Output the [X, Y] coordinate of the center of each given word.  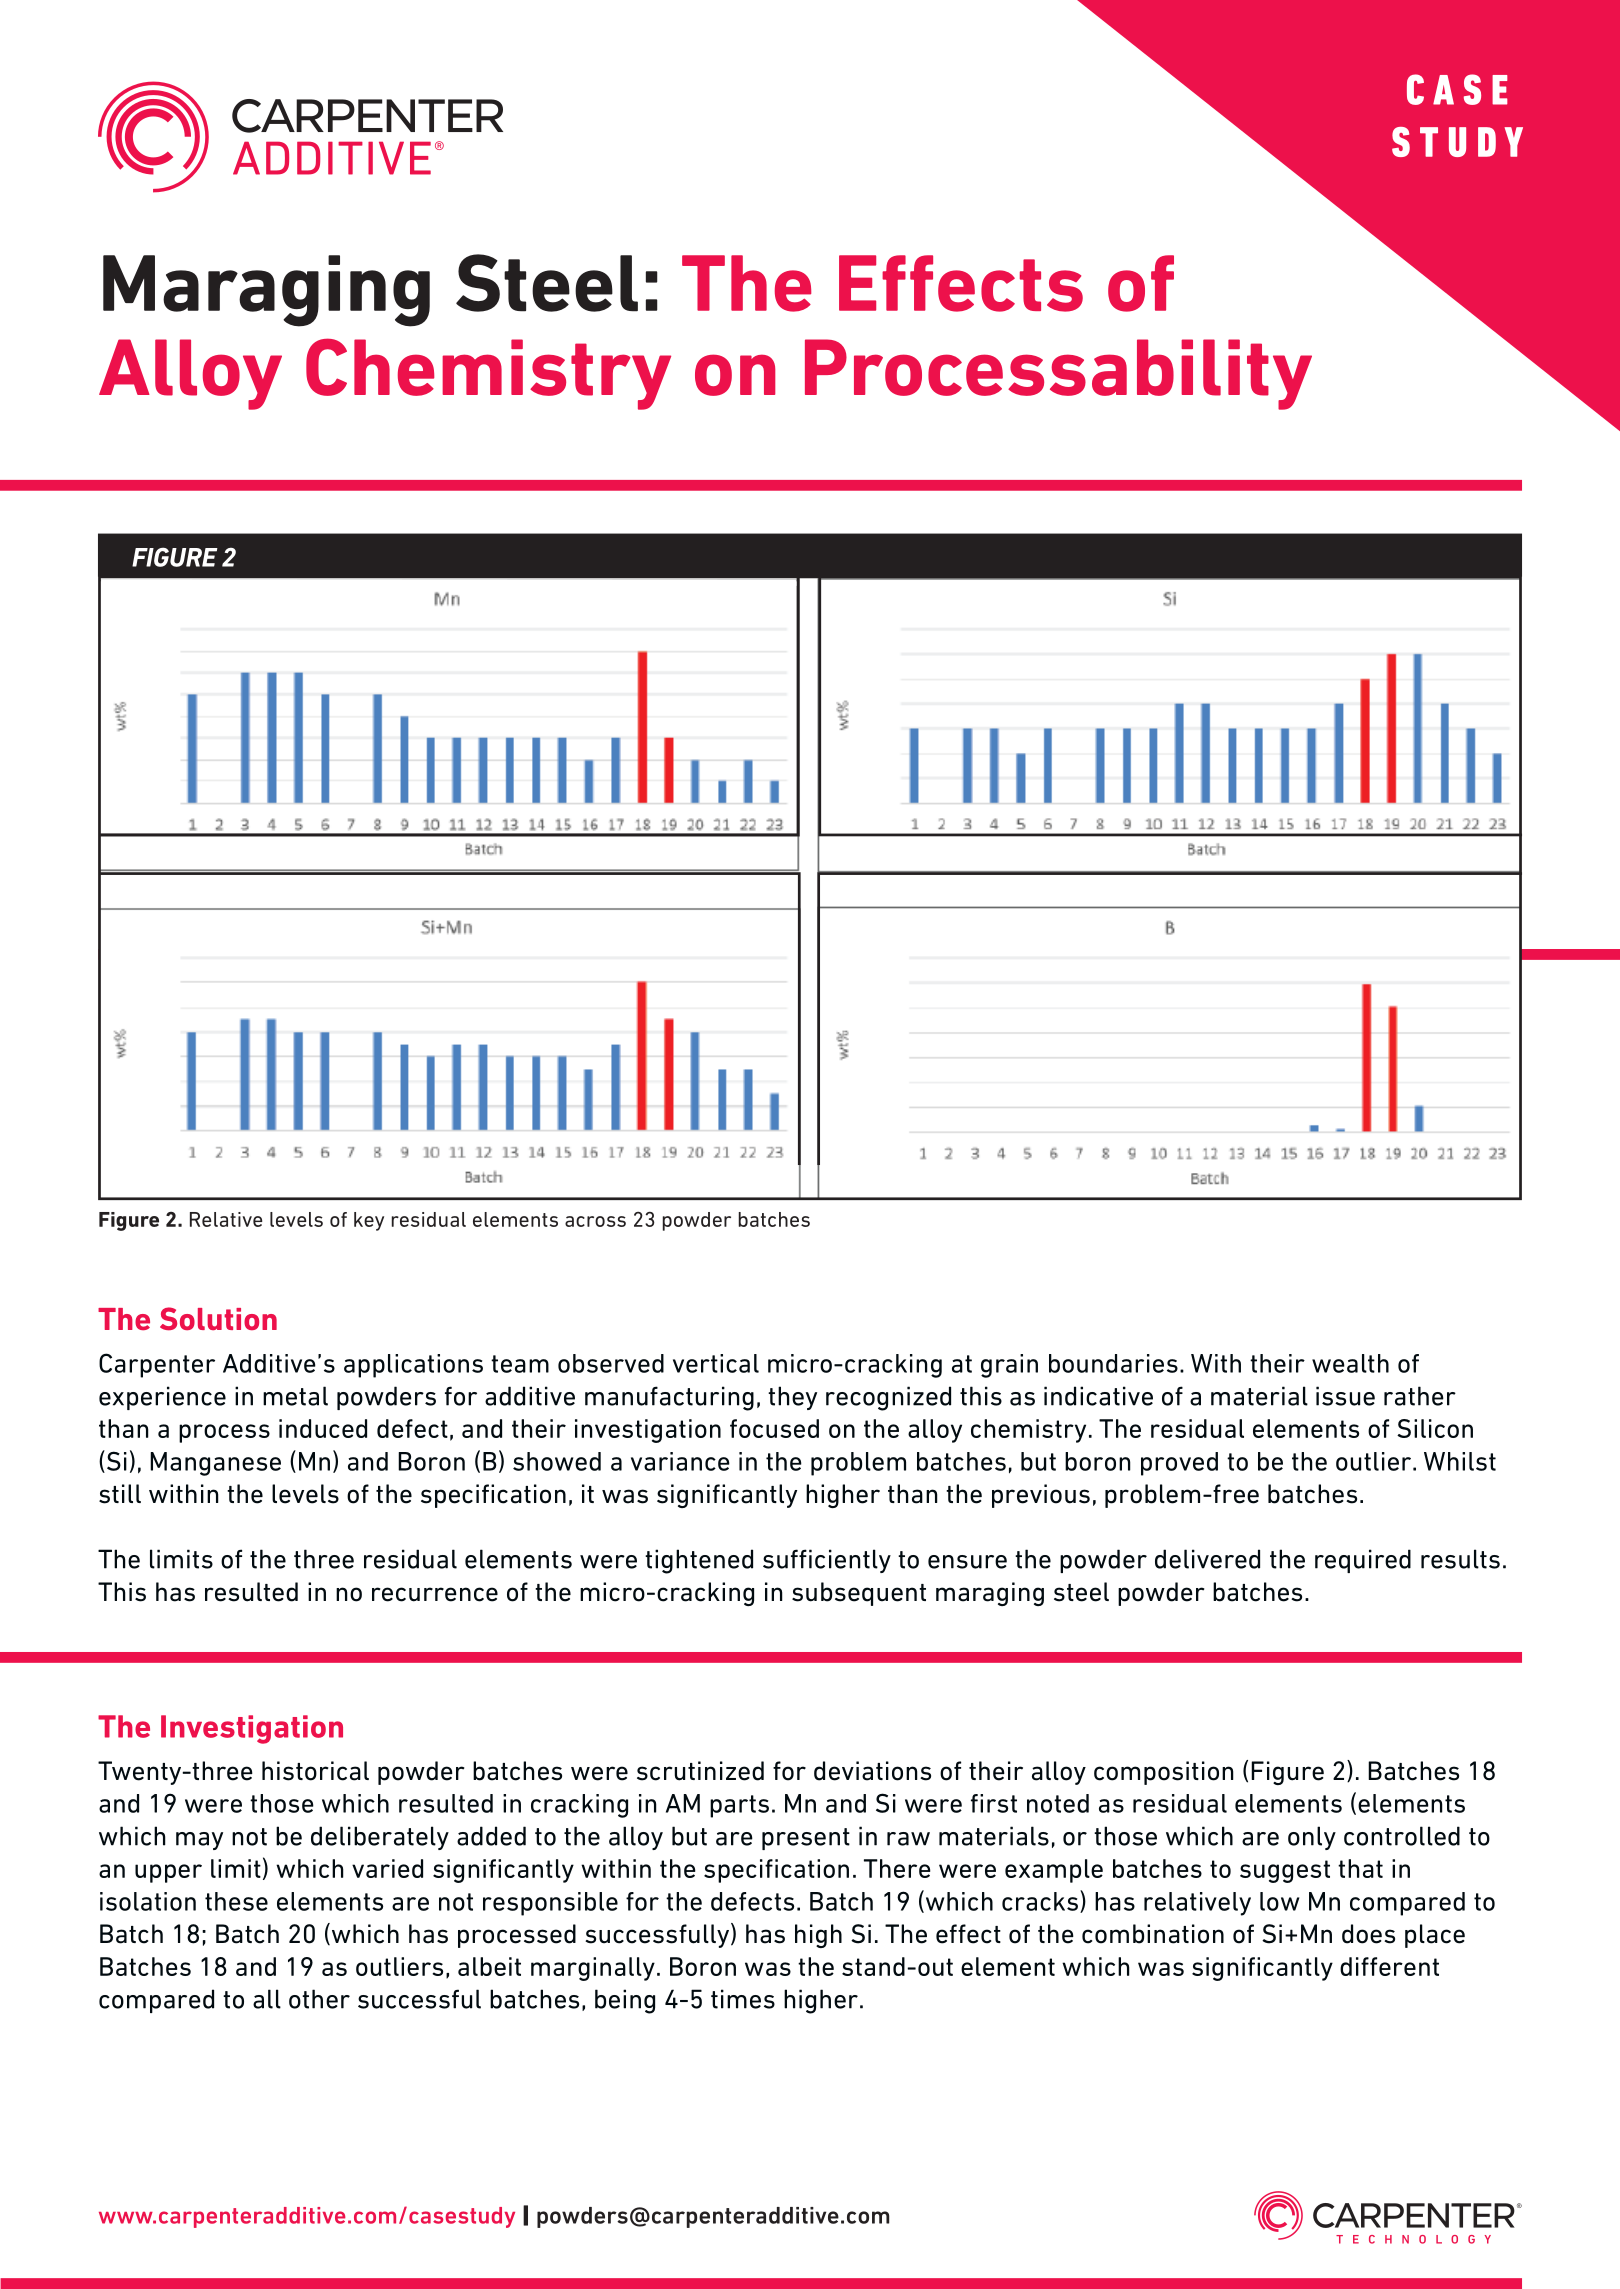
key [369, 1221]
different [1389, 1966]
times [743, 1999]
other [319, 1999]
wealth [1350, 1363]
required [1363, 1561]
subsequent [859, 1594]
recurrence [435, 1594]
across [595, 1221]
